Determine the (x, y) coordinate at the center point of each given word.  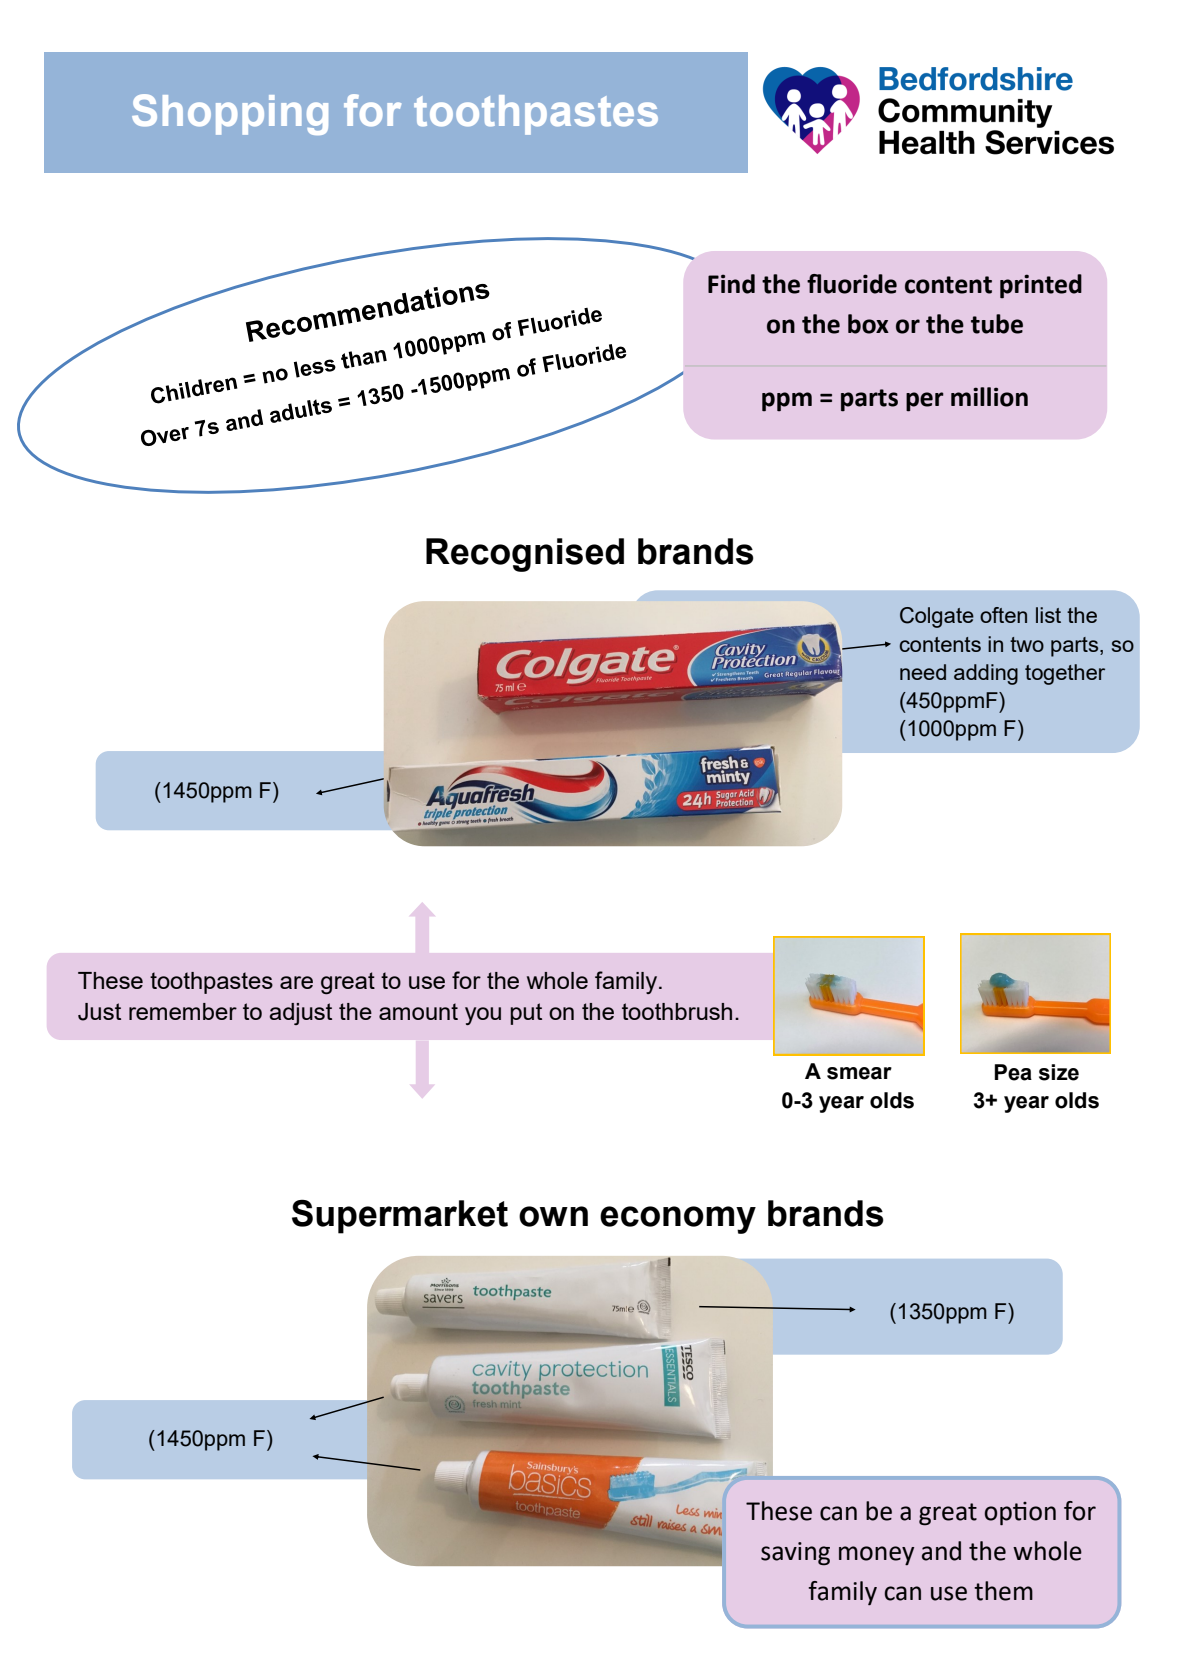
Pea (1013, 1072)
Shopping (230, 114)
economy (678, 1220)
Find (731, 284)
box (868, 324)
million (989, 397)
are (296, 982)
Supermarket (400, 1216)
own (553, 1216)
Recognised (525, 555)
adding (986, 674)
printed (1041, 286)
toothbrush (677, 1011)
